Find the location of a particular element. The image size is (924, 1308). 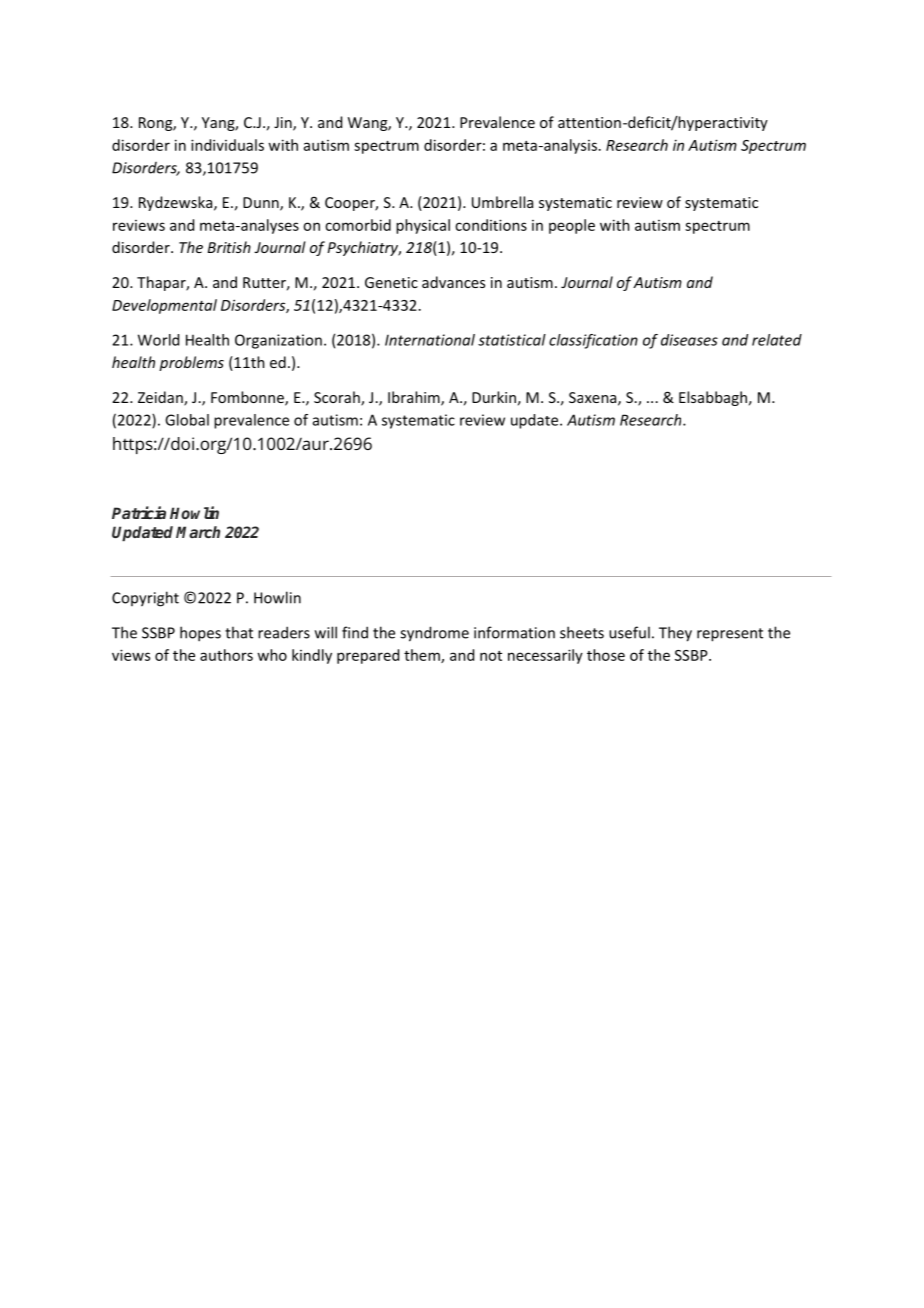

problems is located at coordinates (191, 363).
